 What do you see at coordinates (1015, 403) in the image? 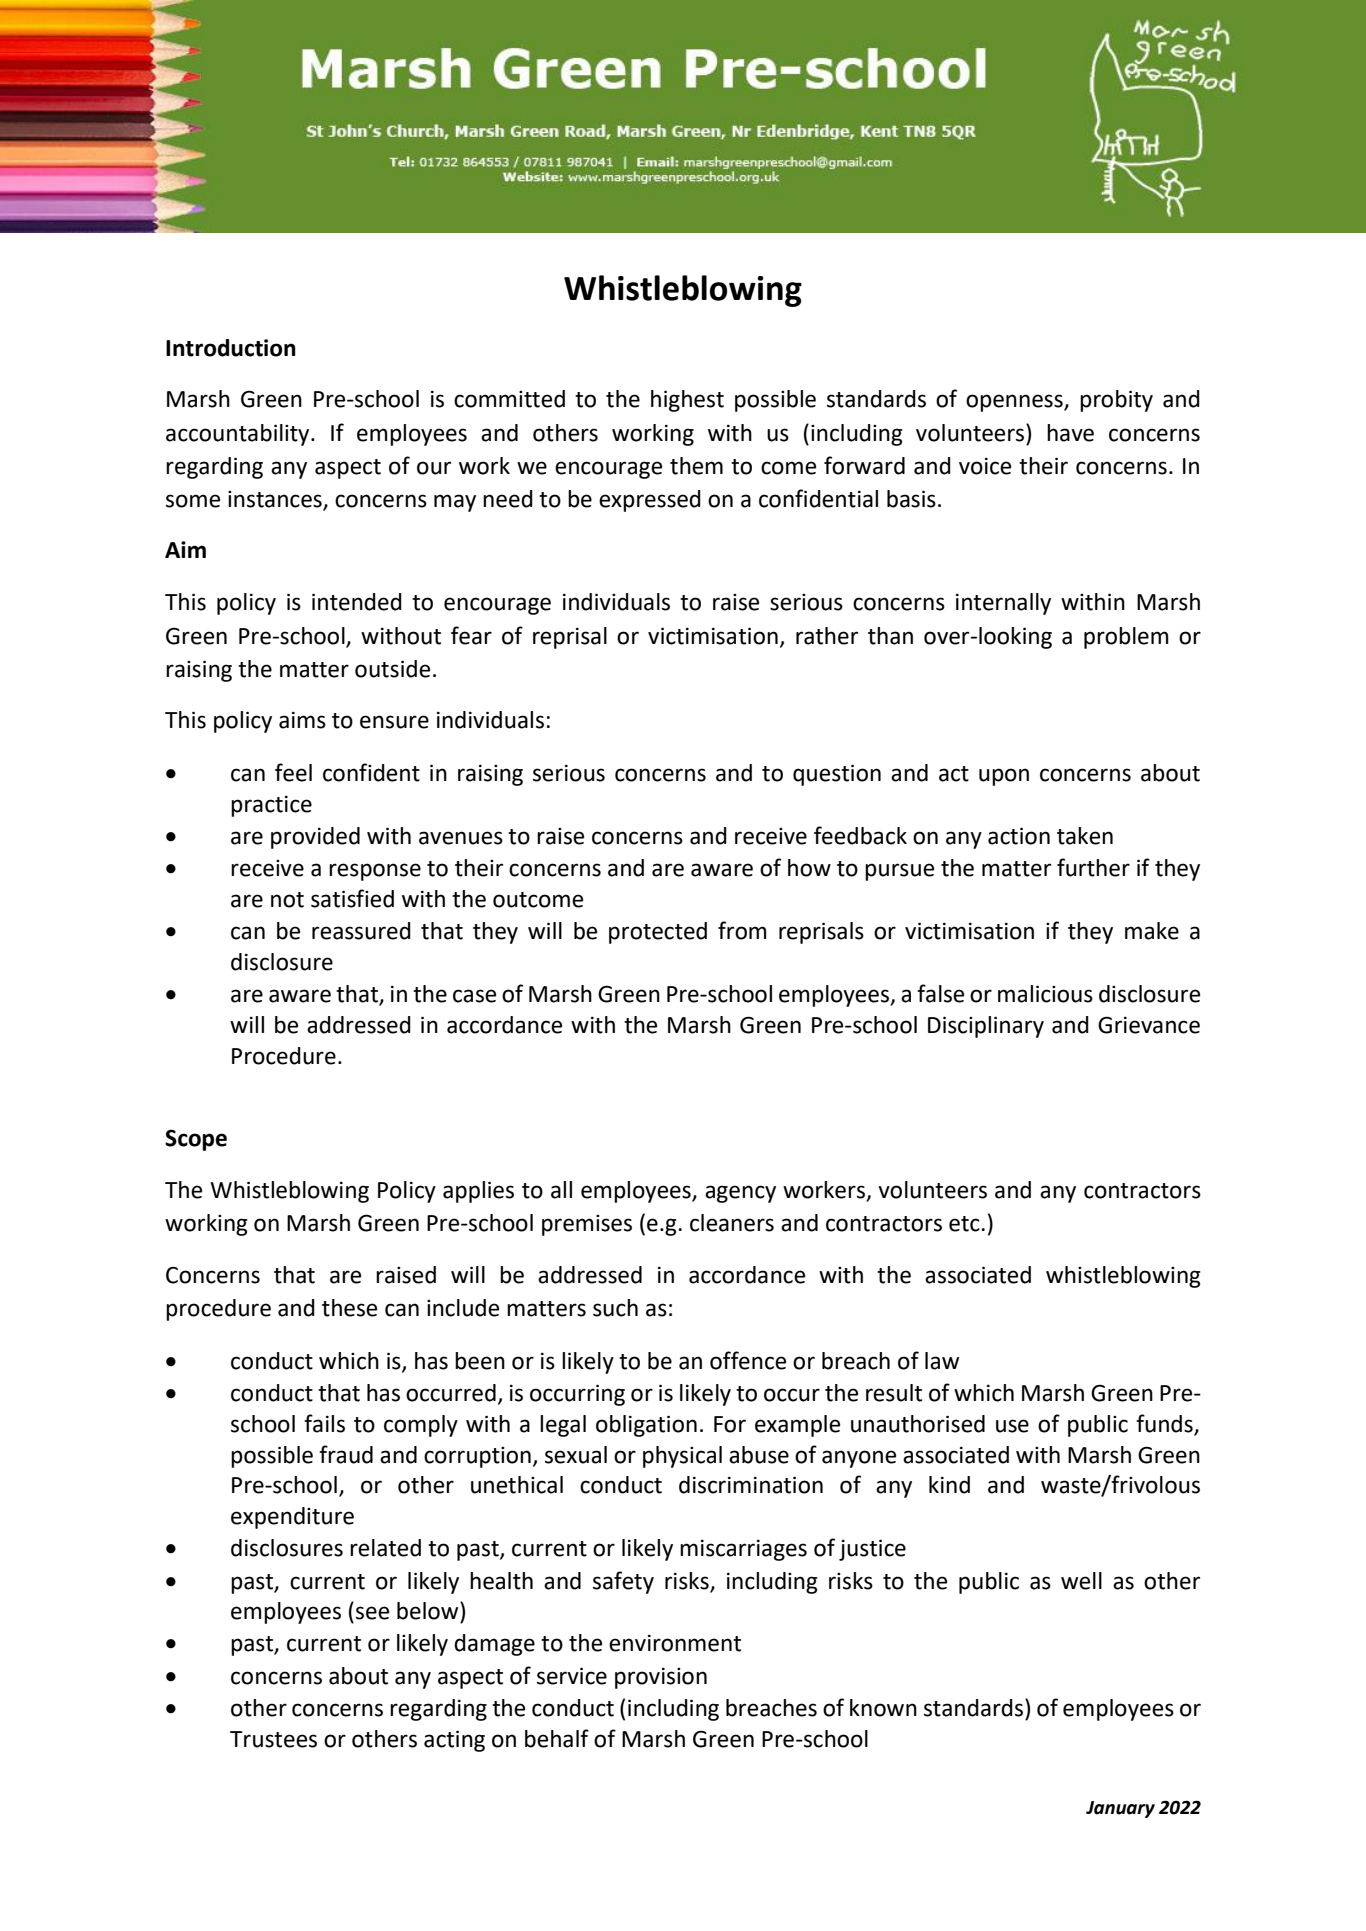
I see `openness` at bounding box center [1015, 403].
